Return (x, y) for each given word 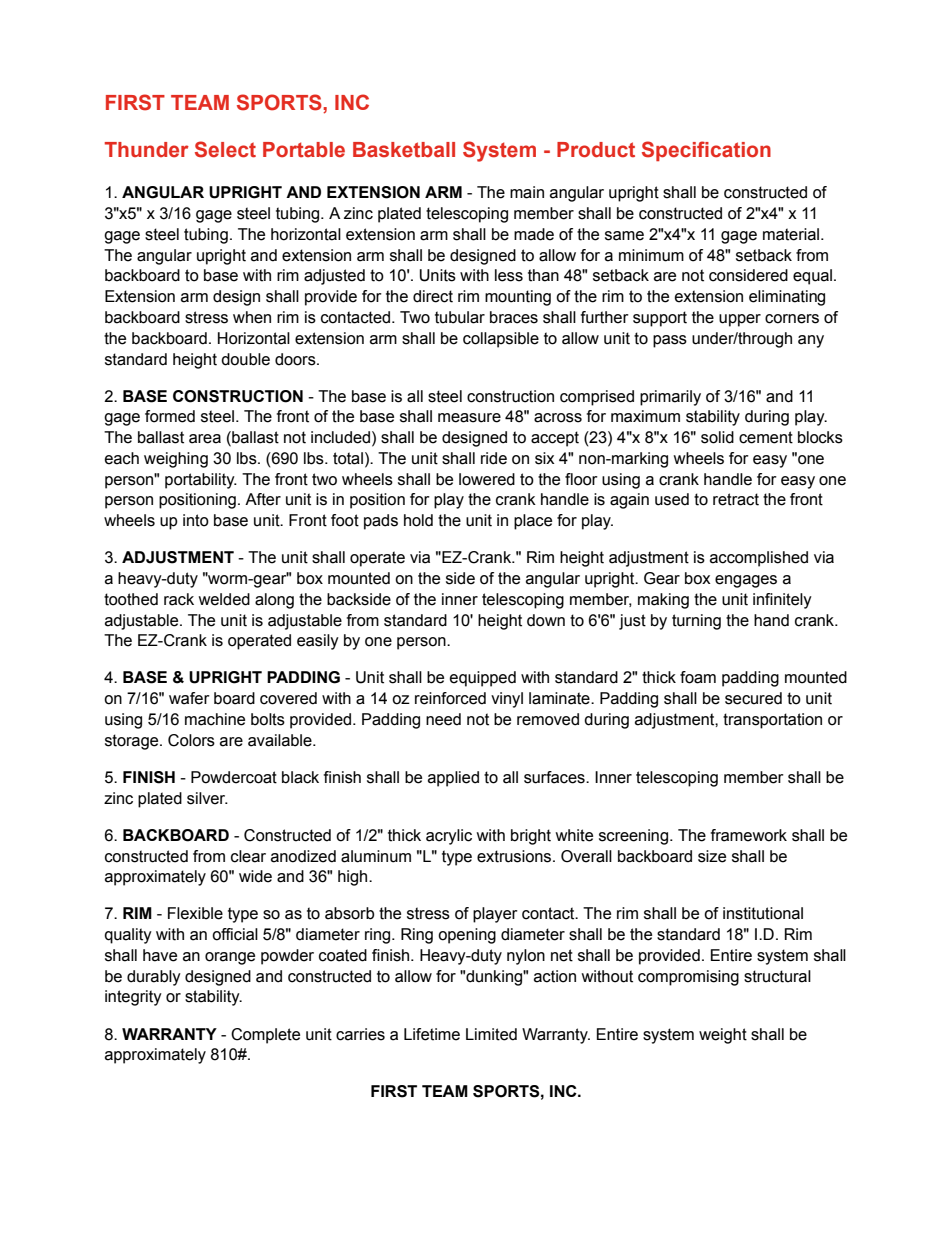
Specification (706, 151)
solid (717, 437)
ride (494, 458)
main (527, 192)
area (205, 439)
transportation (772, 721)
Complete (265, 1036)
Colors (191, 740)
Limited (491, 1034)
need (443, 719)
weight (723, 1036)
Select (225, 149)
